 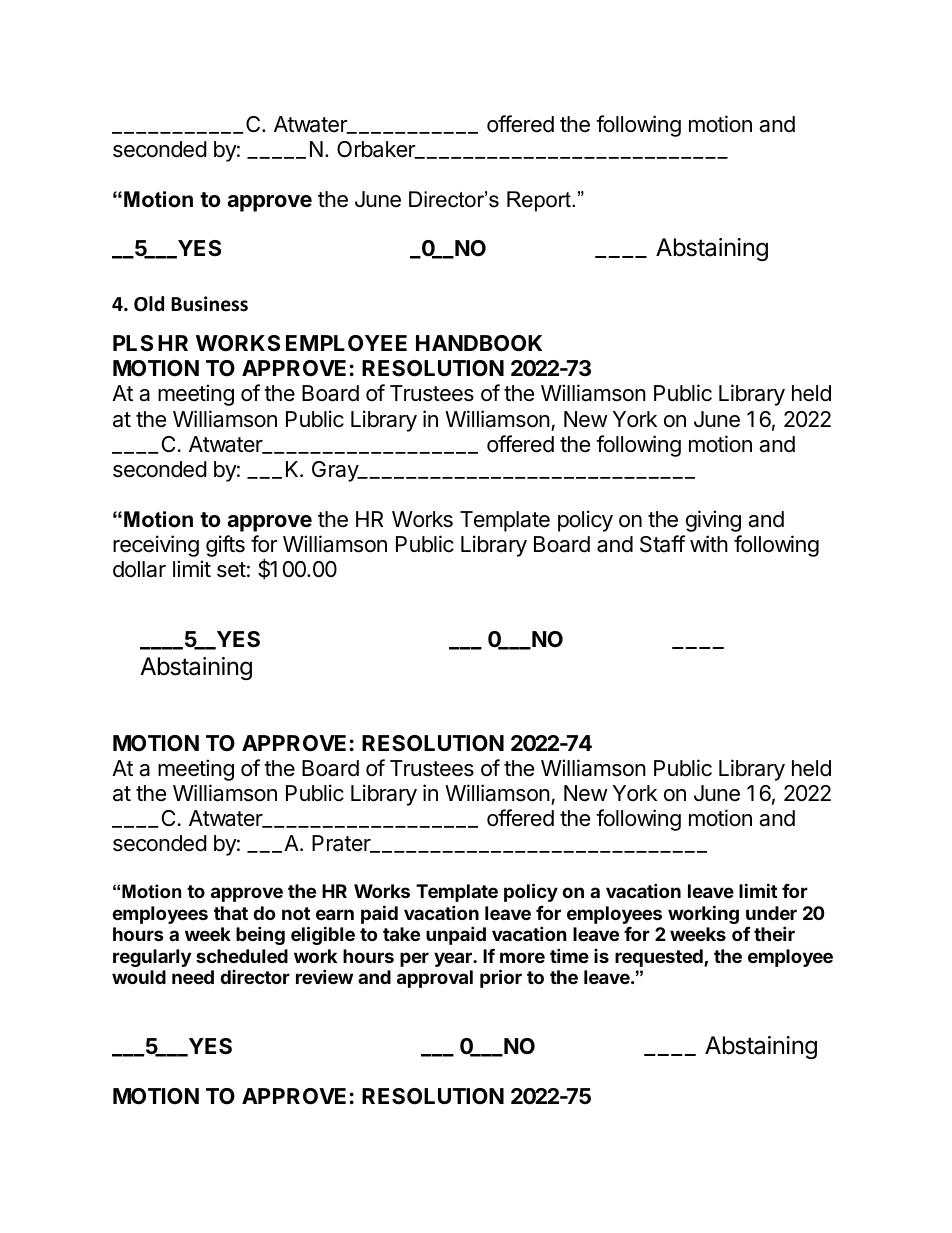 I want to click on giving, so click(x=713, y=521).
